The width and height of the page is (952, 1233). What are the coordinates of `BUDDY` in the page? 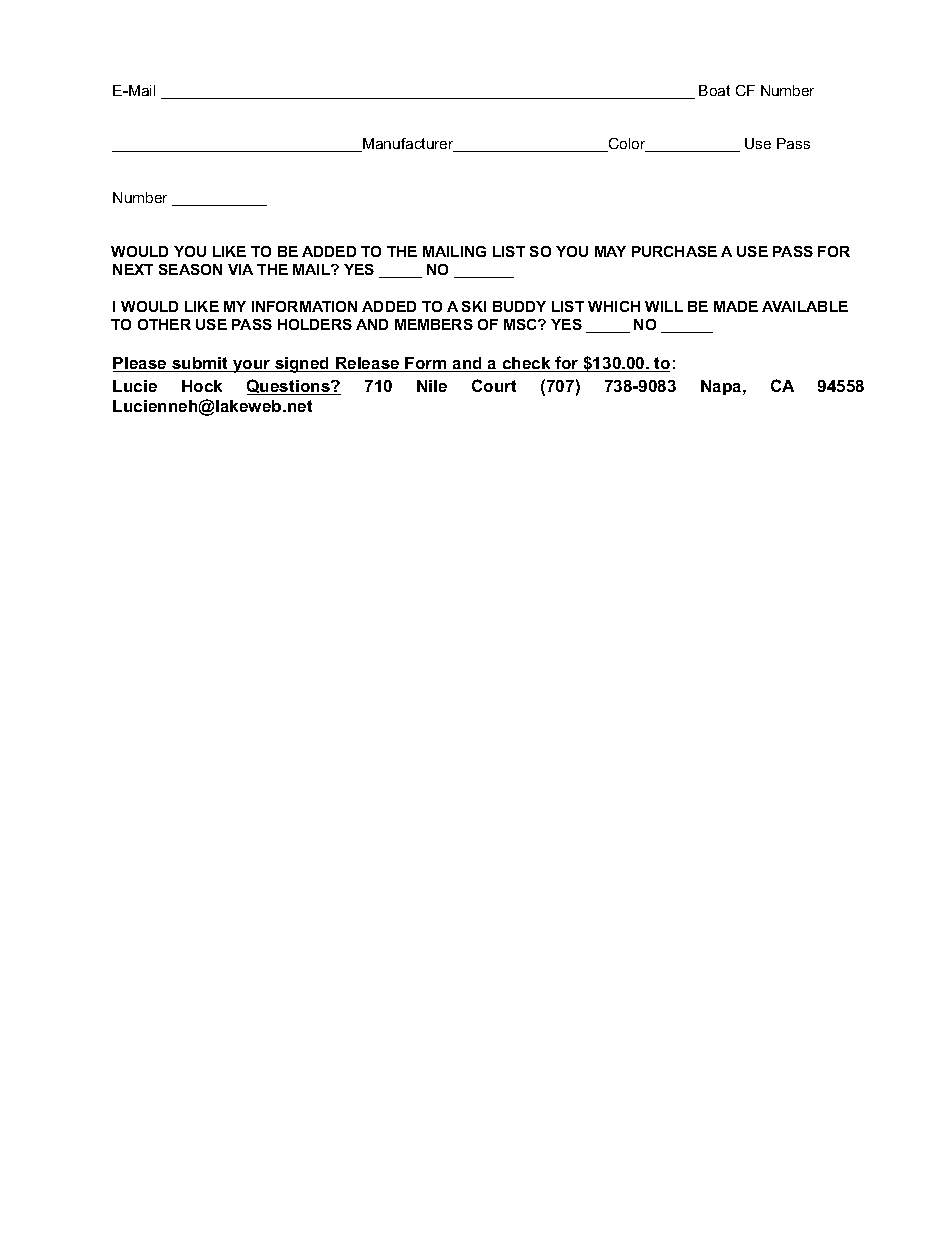 It's located at (519, 306).
